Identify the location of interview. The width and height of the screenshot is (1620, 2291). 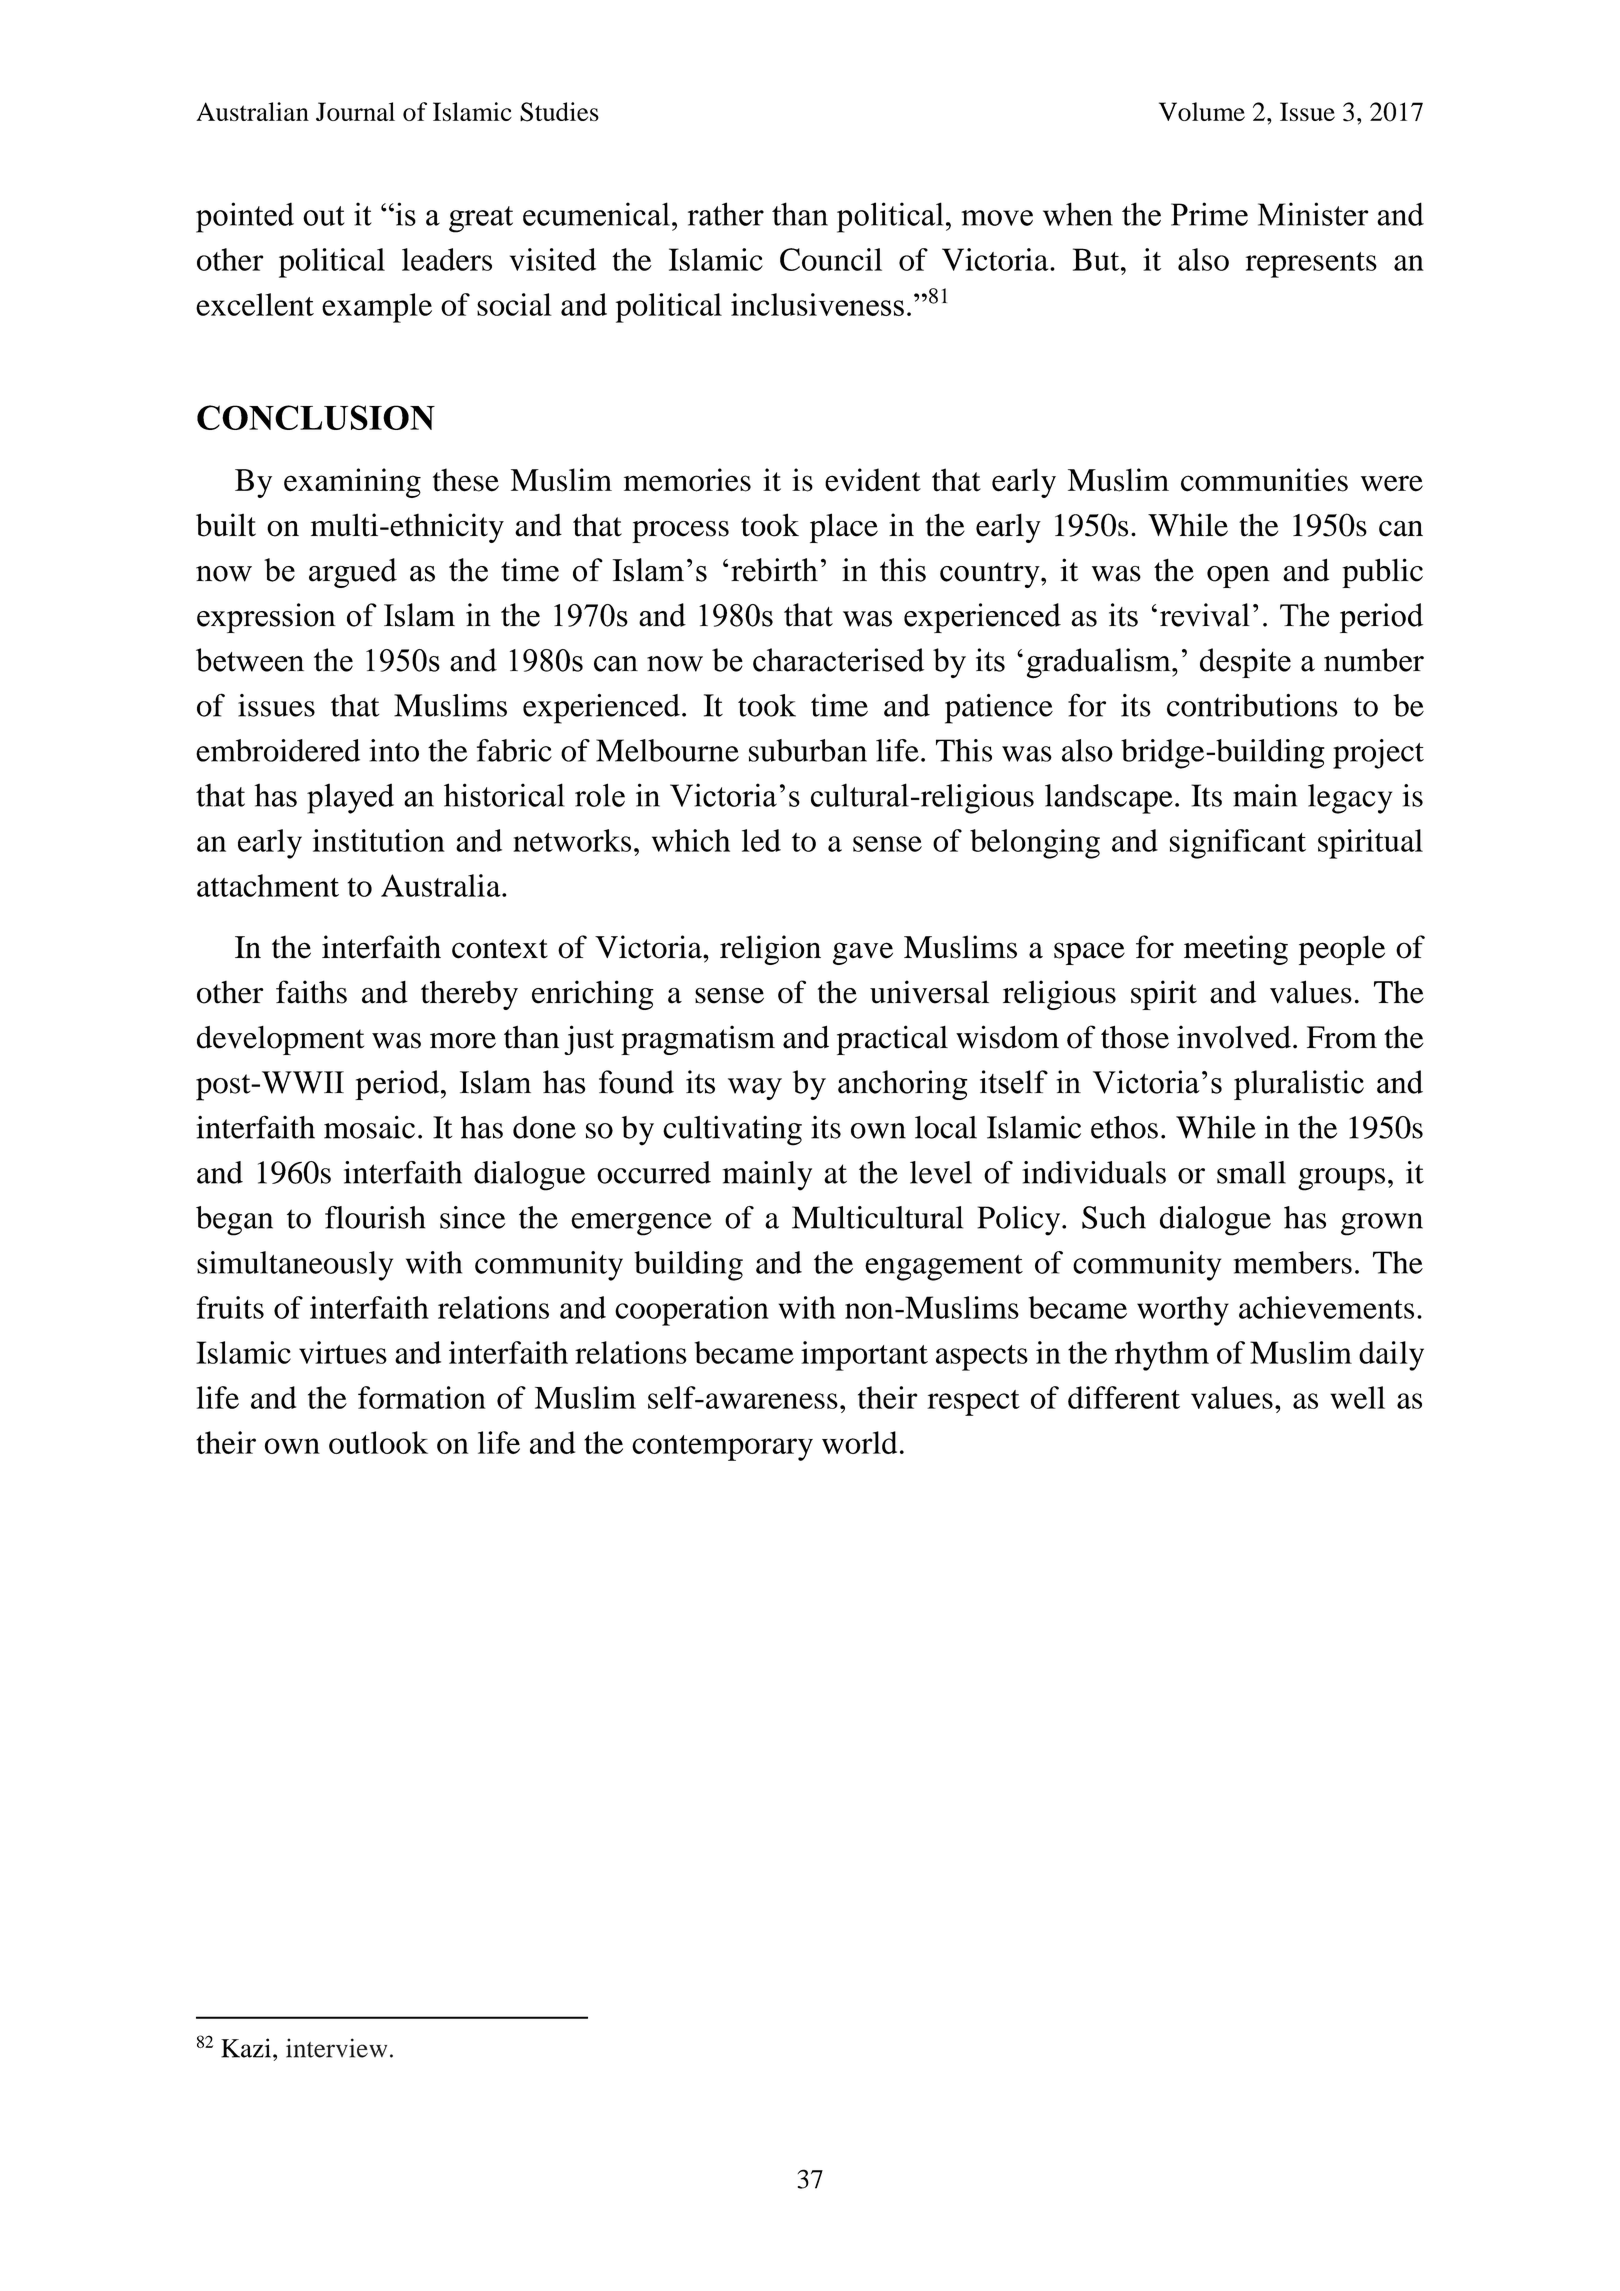
(336, 2048).
